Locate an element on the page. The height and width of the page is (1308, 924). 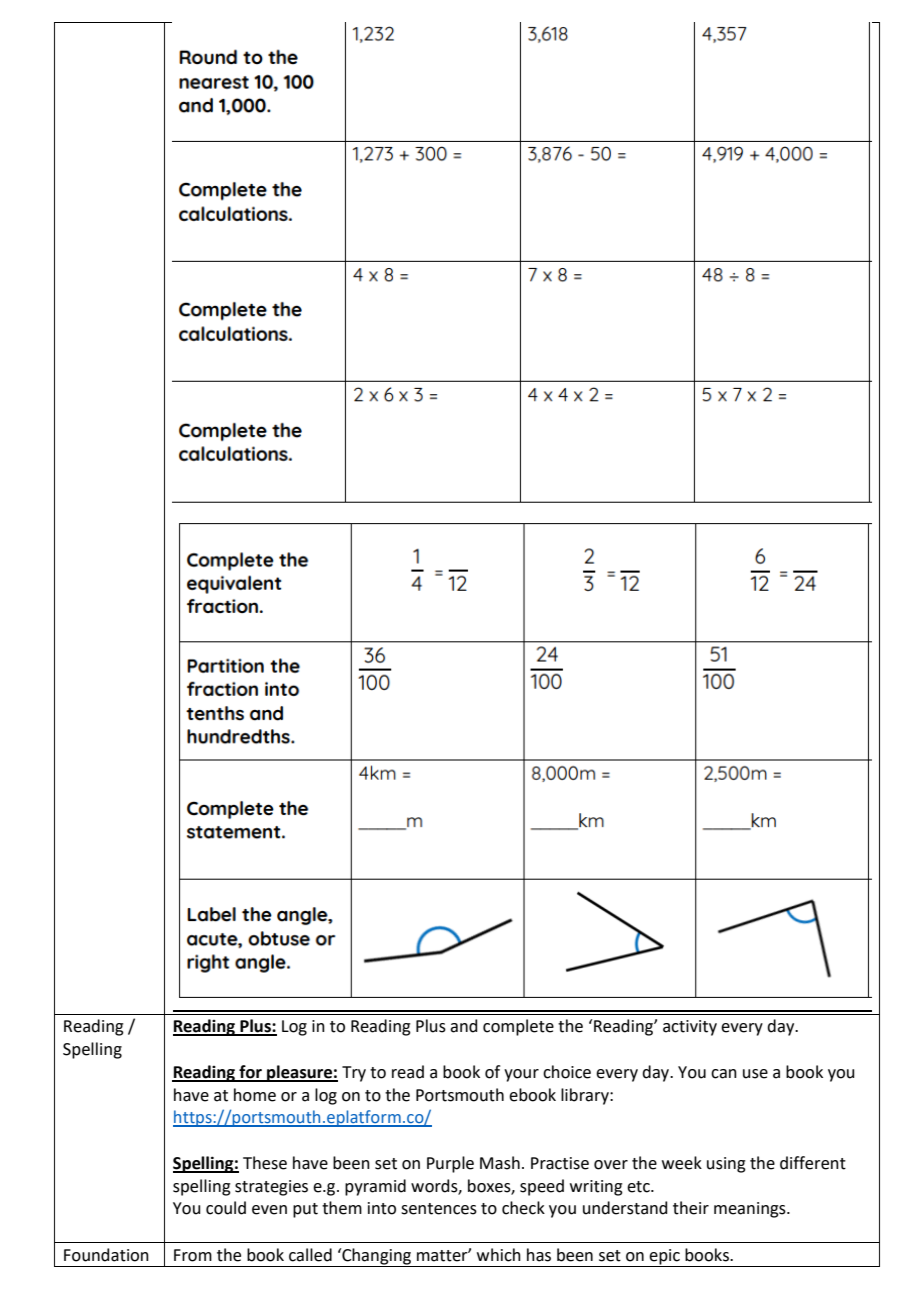
which is located at coordinates (499, 1255).
